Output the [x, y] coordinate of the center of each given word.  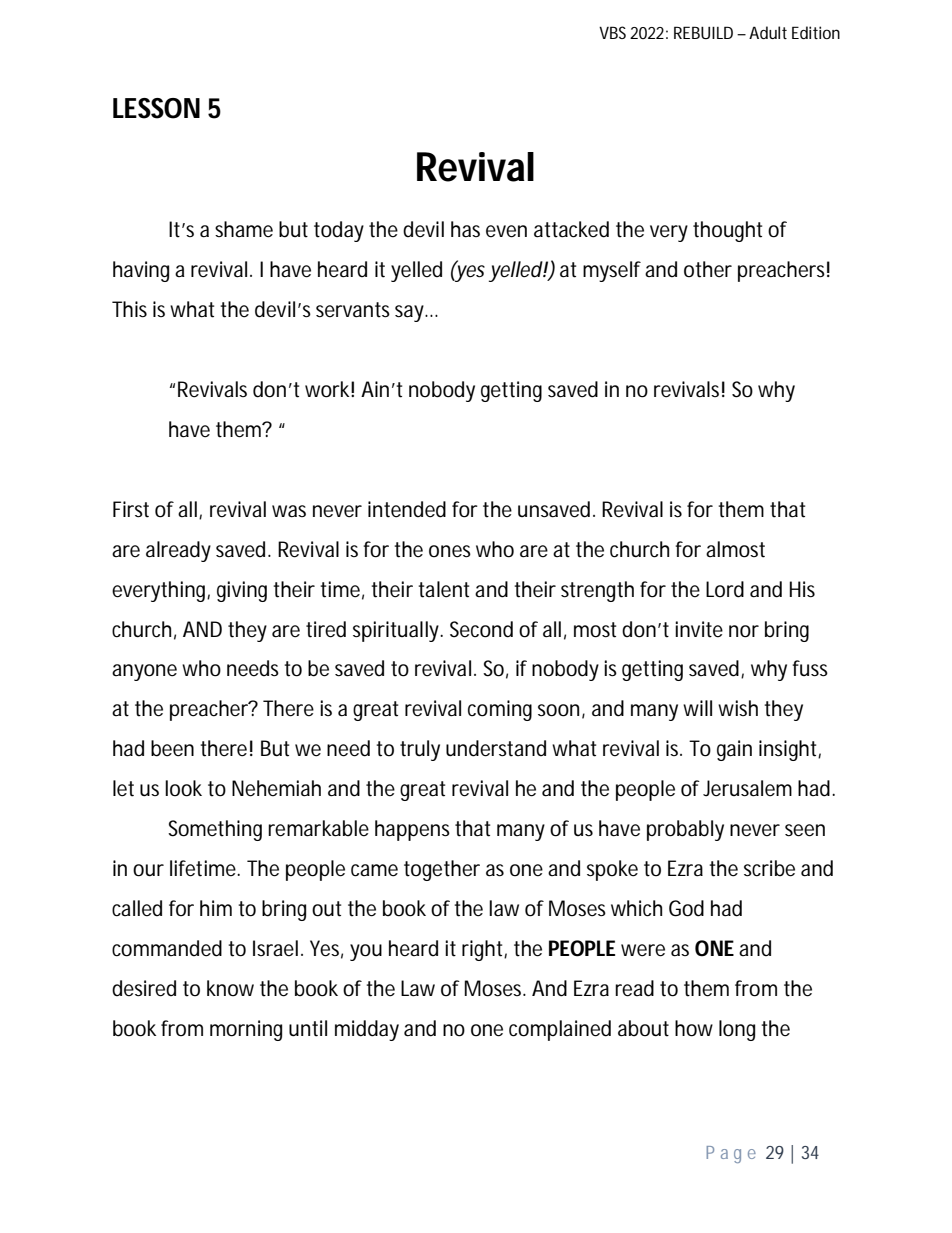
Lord [725, 589]
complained [560, 1030]
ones [450, 551]
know [230, 988]
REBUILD [703, 32]
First [131, 509]
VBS [612, 32]
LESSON [156, 108]
